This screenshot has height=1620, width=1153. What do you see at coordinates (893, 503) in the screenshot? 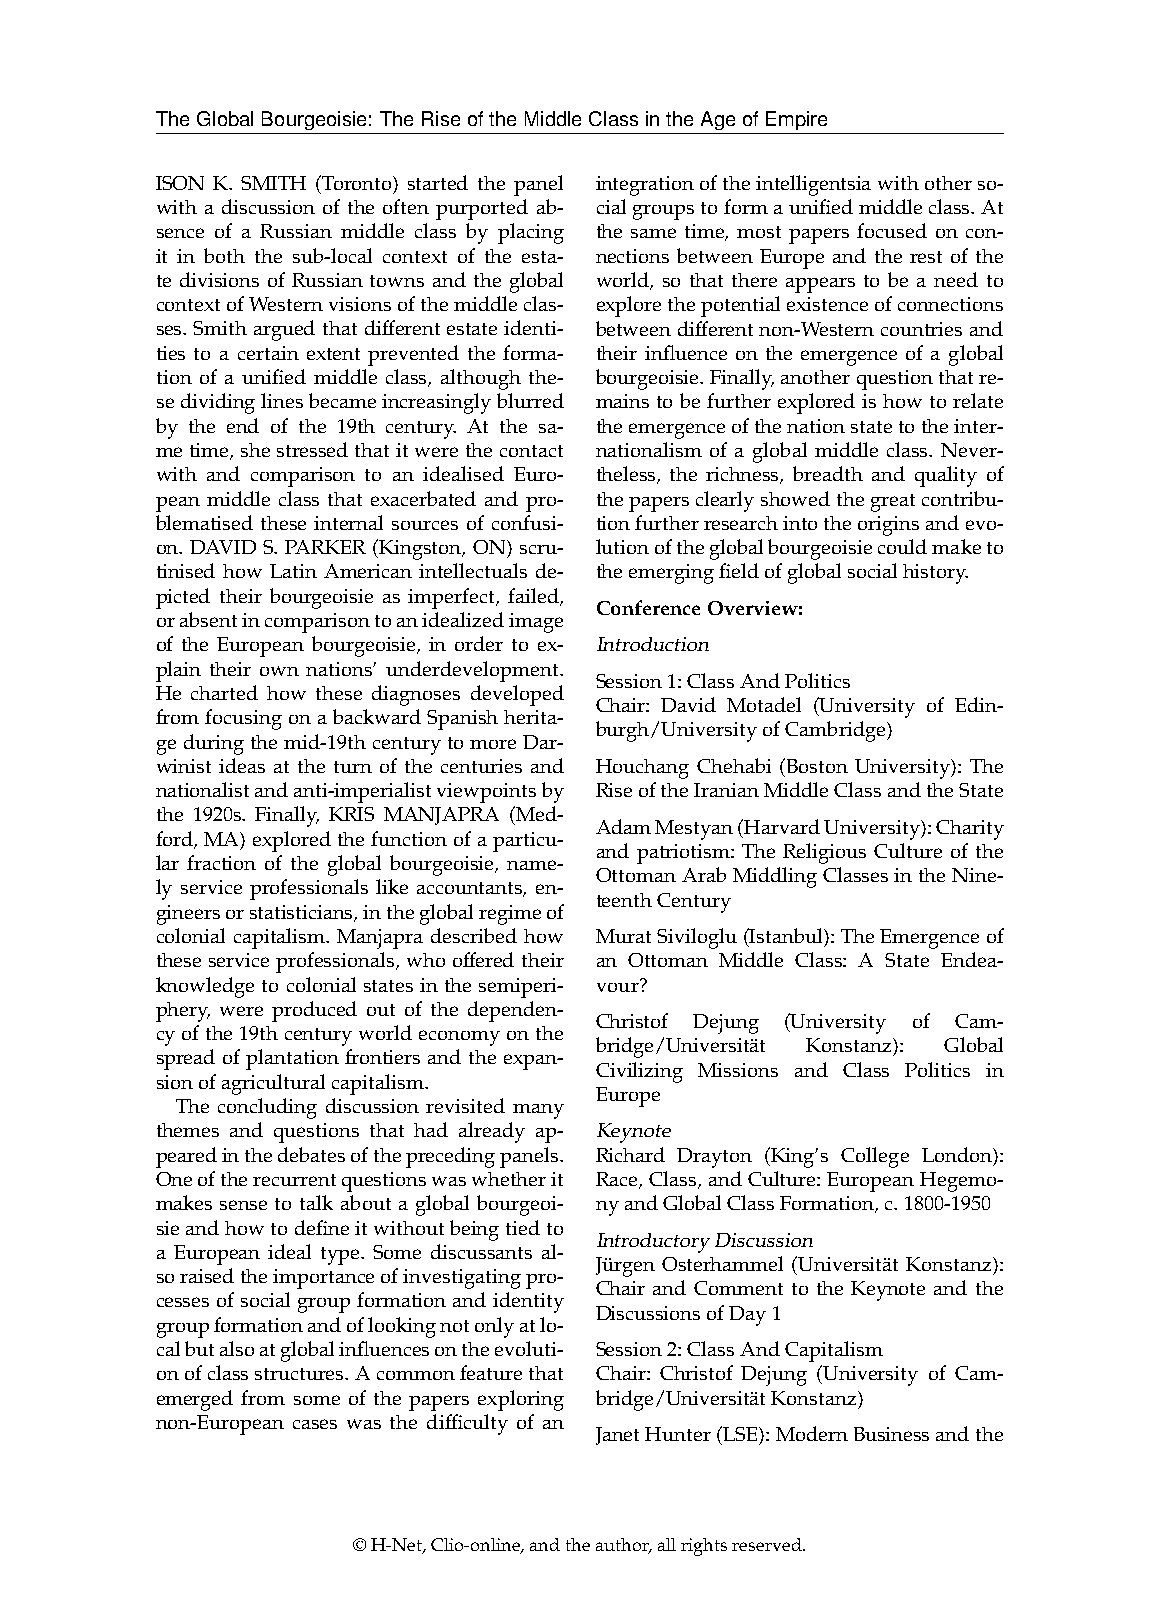
I see `great` at bounding box center [893, 503].
